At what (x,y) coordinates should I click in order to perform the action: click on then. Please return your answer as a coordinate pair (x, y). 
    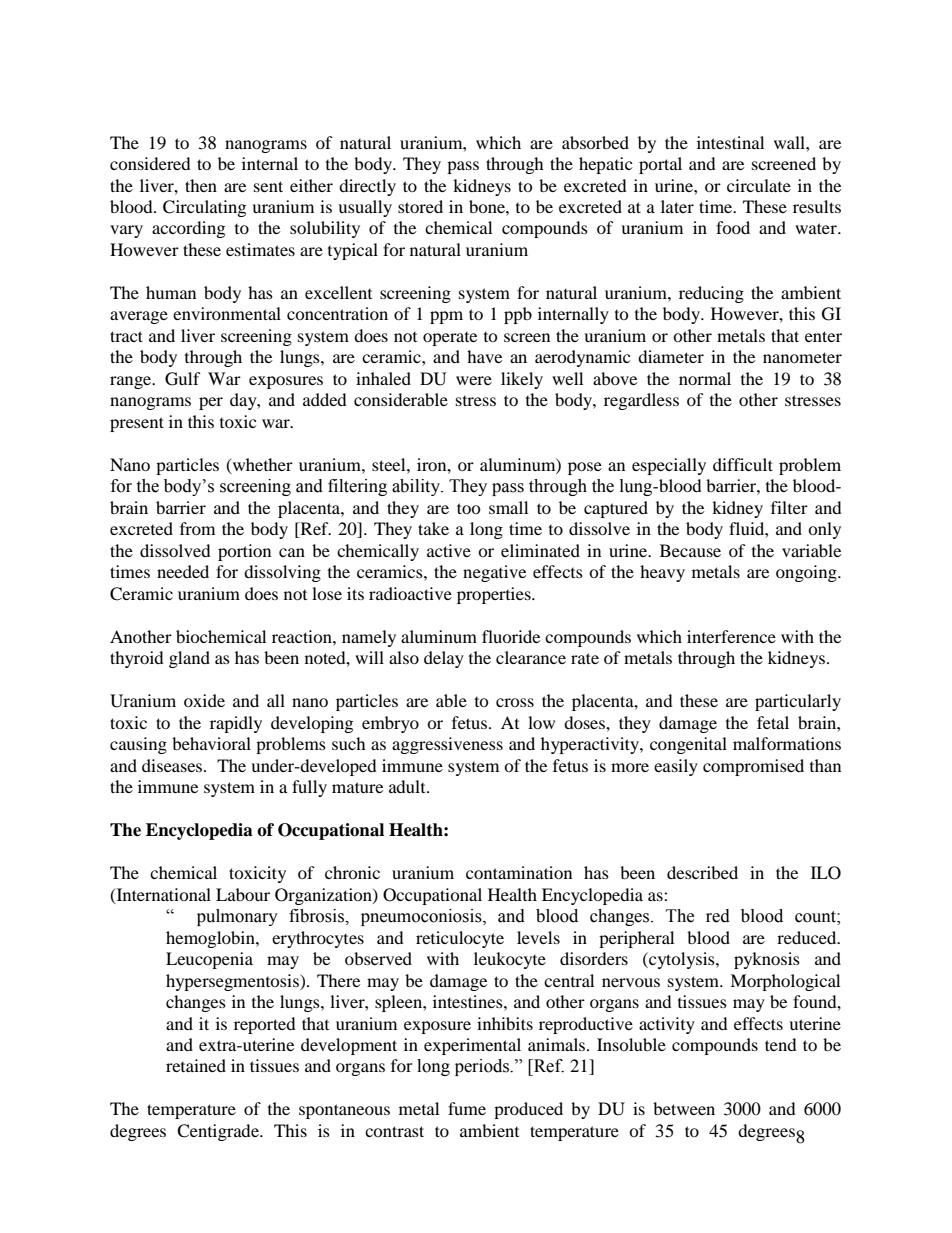
    Looking at the image, I should click on (201, 185).
